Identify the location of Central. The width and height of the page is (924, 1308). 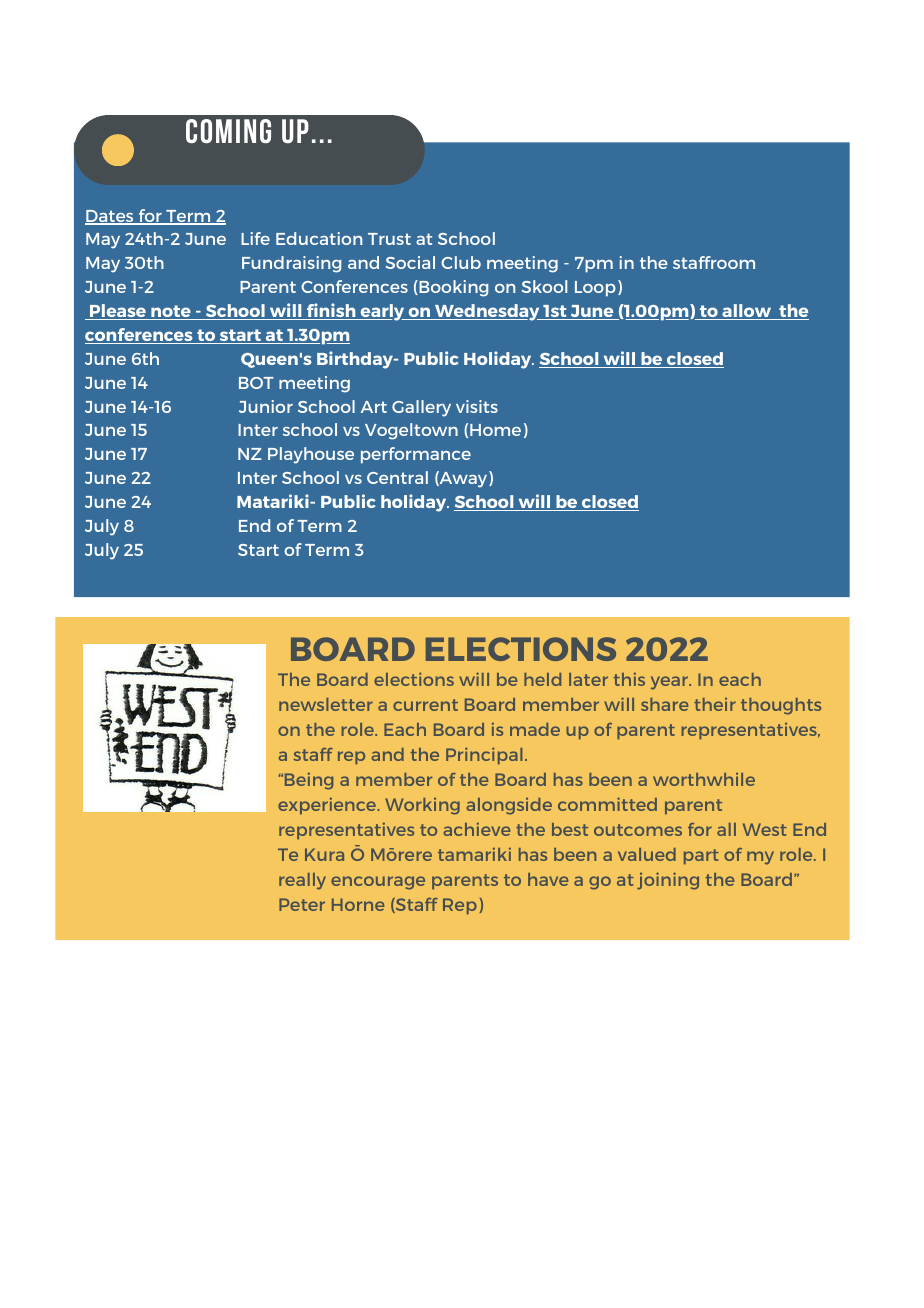
(397, 477).
